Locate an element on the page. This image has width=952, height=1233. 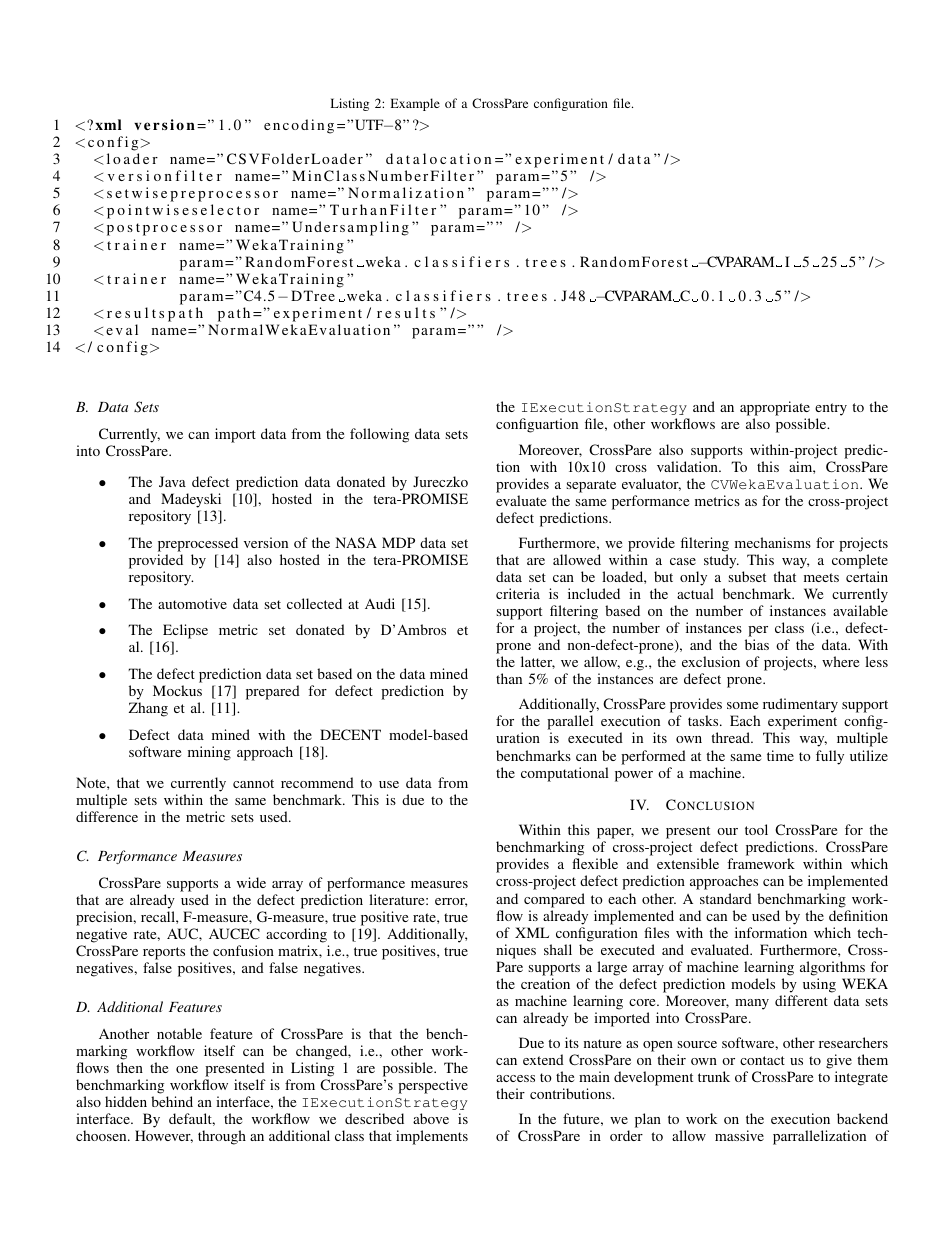
massive is located at coordinates (739, 1135).
